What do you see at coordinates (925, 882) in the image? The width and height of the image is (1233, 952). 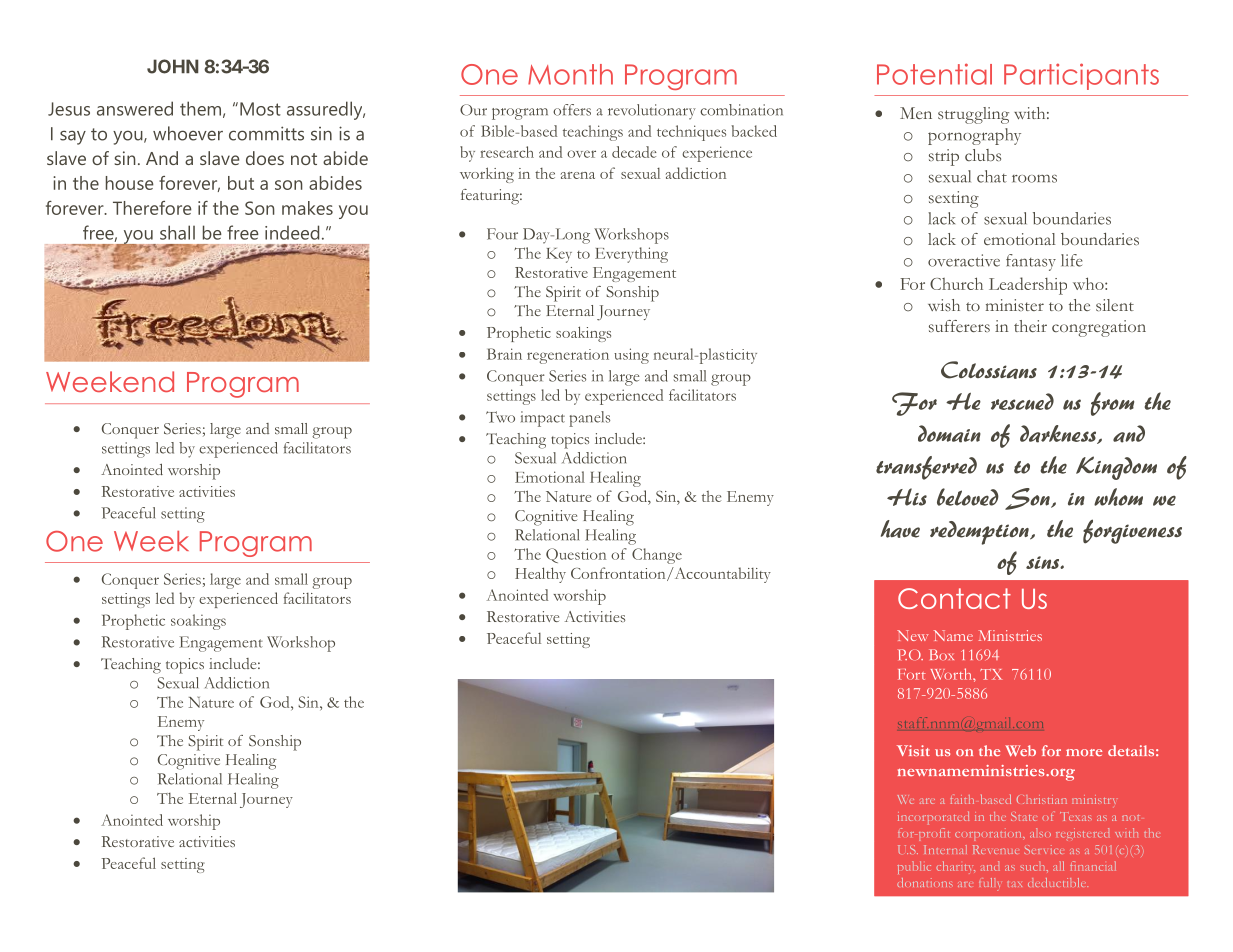 I see `donations` at bounding box center [925, 882].
